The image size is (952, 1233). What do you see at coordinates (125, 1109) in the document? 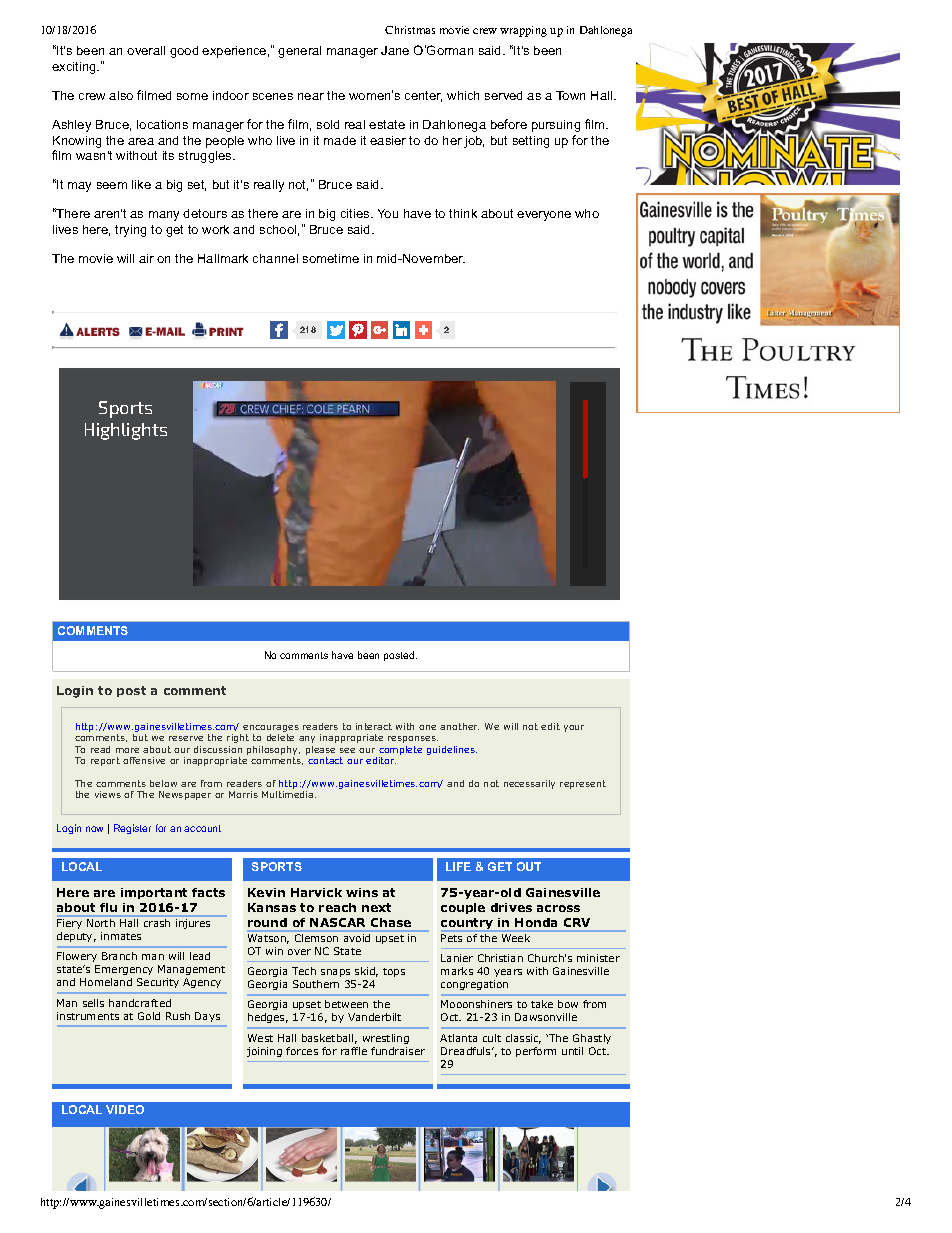
I see `VIDEO` at bounding box center [125, 1109].
